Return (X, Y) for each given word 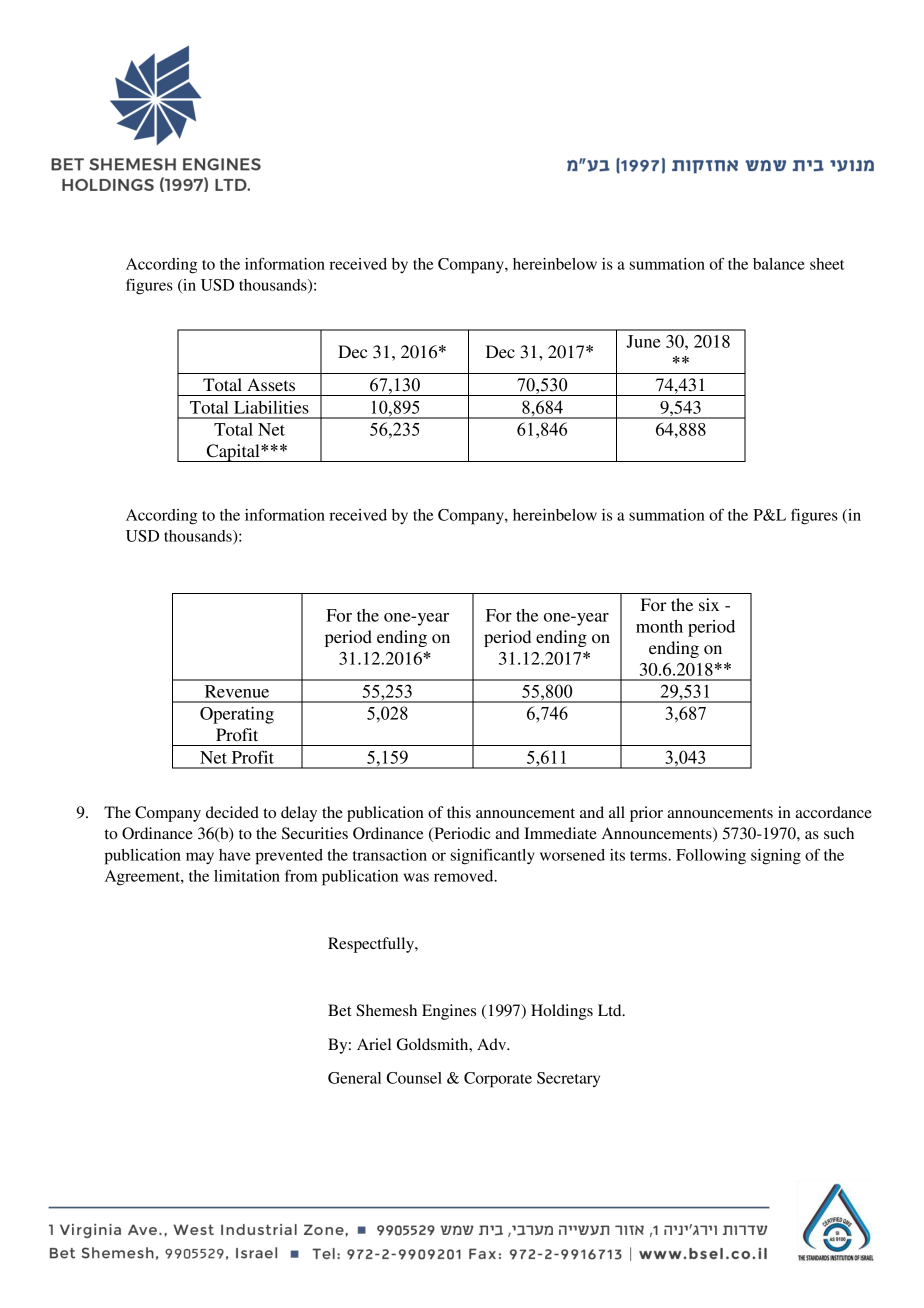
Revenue (237, 691)
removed (465, 876)
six (709, 604)
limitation (247, 876)
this (459, 812)
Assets (271, 384)
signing (776, 857)
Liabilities (271, 407)
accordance (833, 812)
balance (779, 264)
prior (646, 814)
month (659, 626)
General (354, 1078)
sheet (827, 264)
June (643, 341)
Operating (237, 715)
